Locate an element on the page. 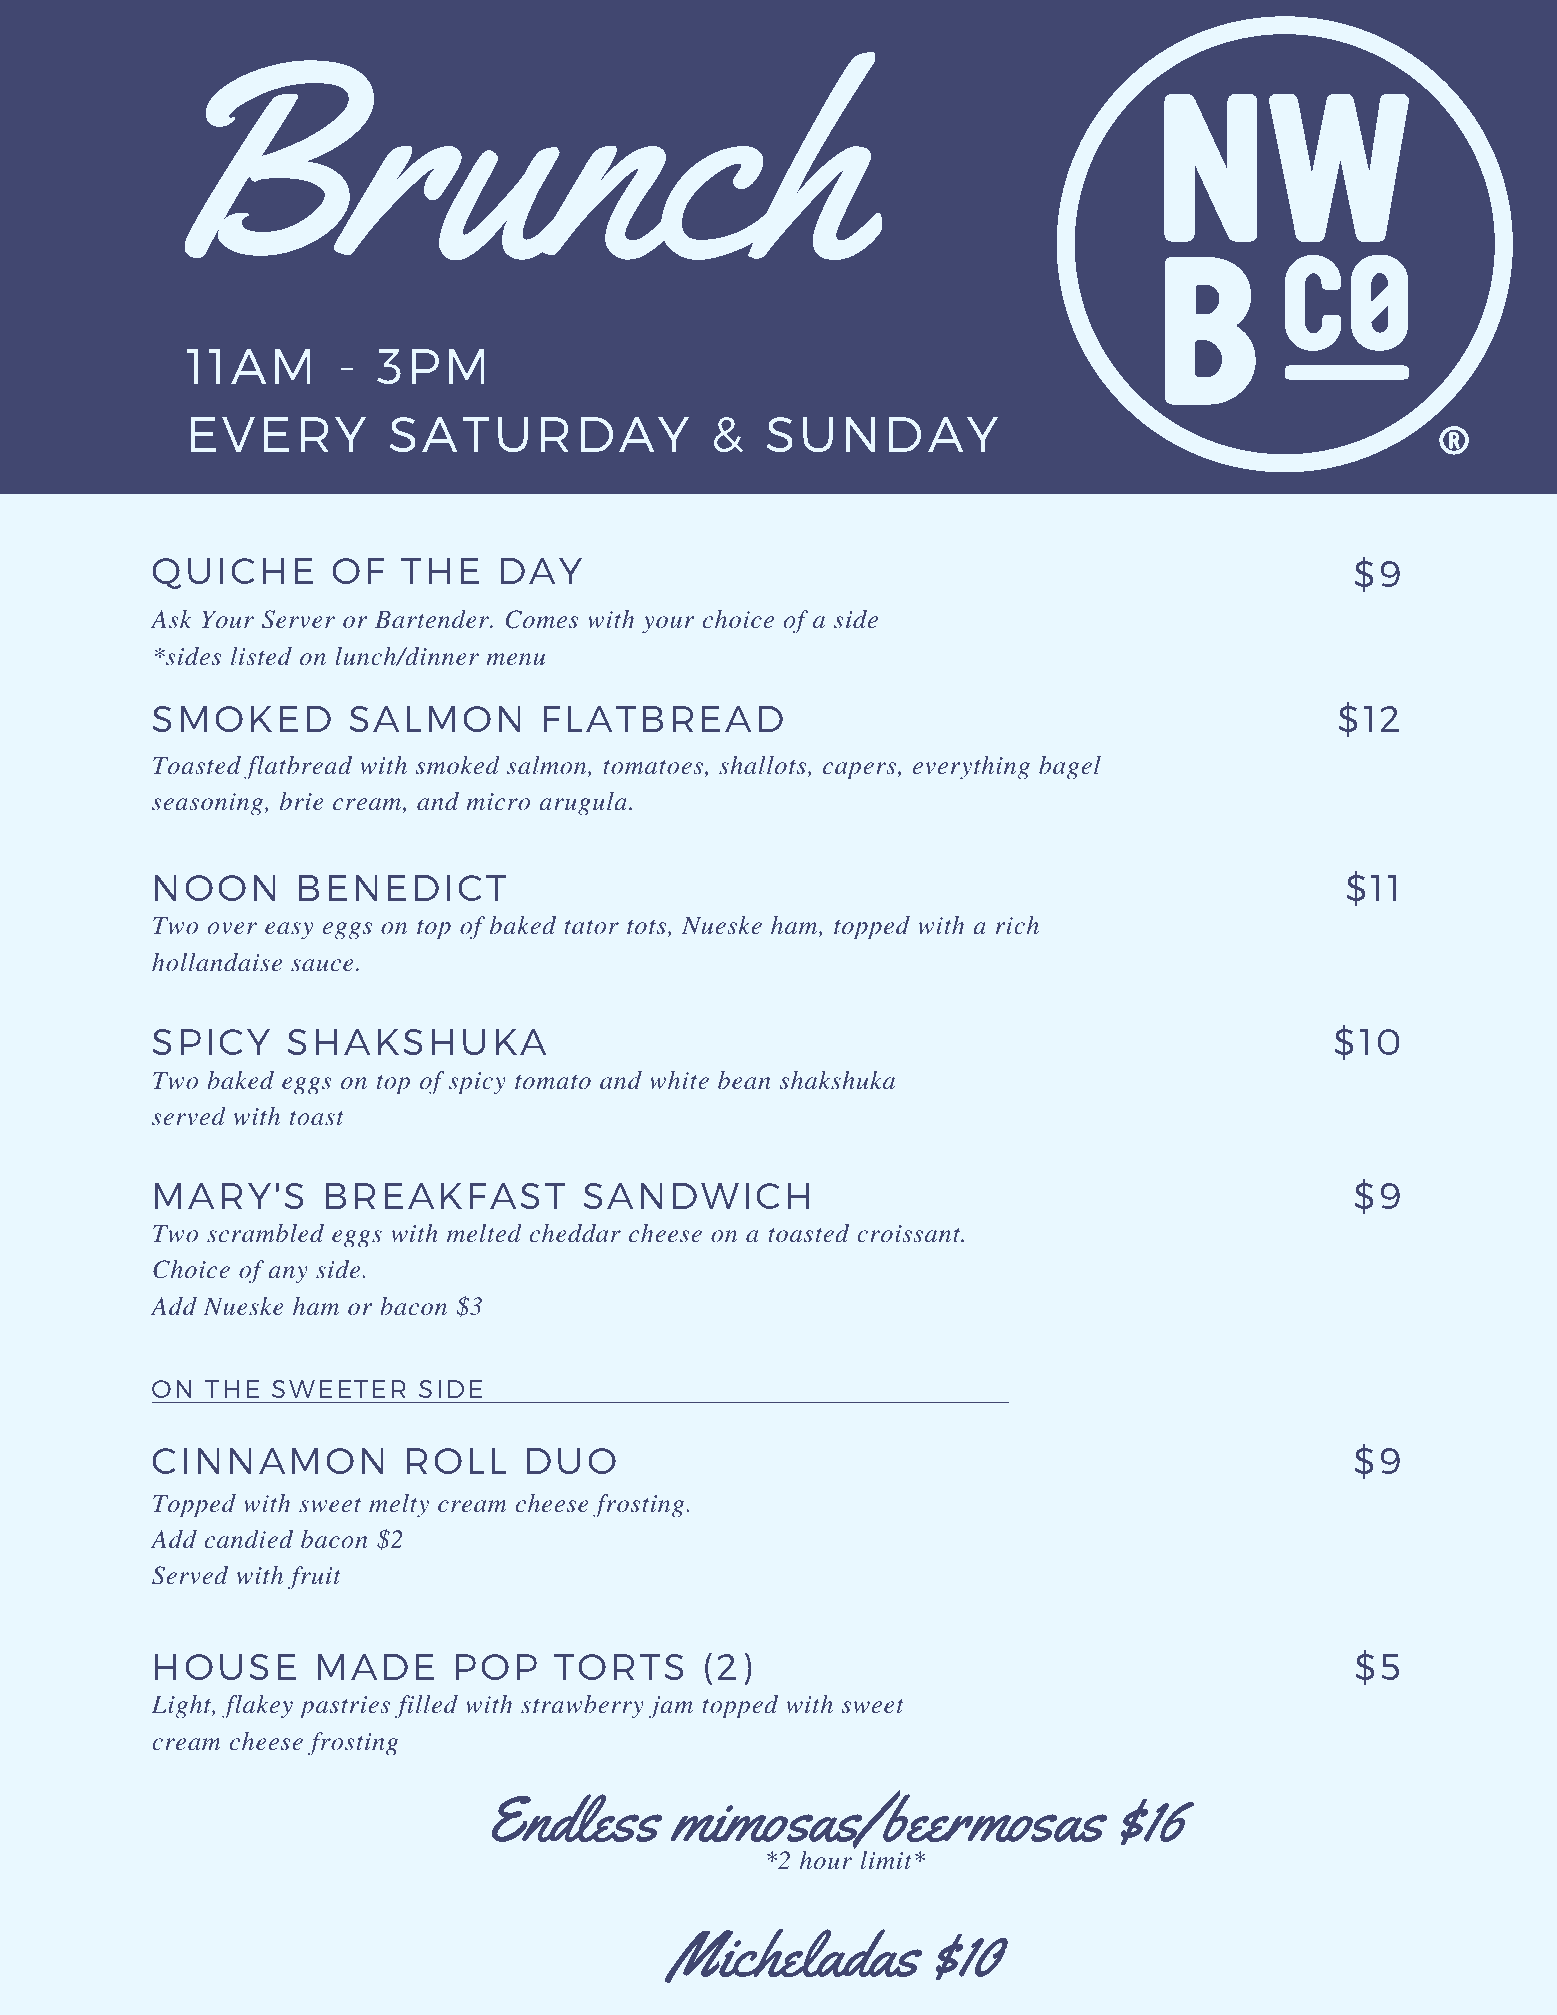 This page has width=1557, height=2015. SATURDAY is located at coordinates (539, 434).
